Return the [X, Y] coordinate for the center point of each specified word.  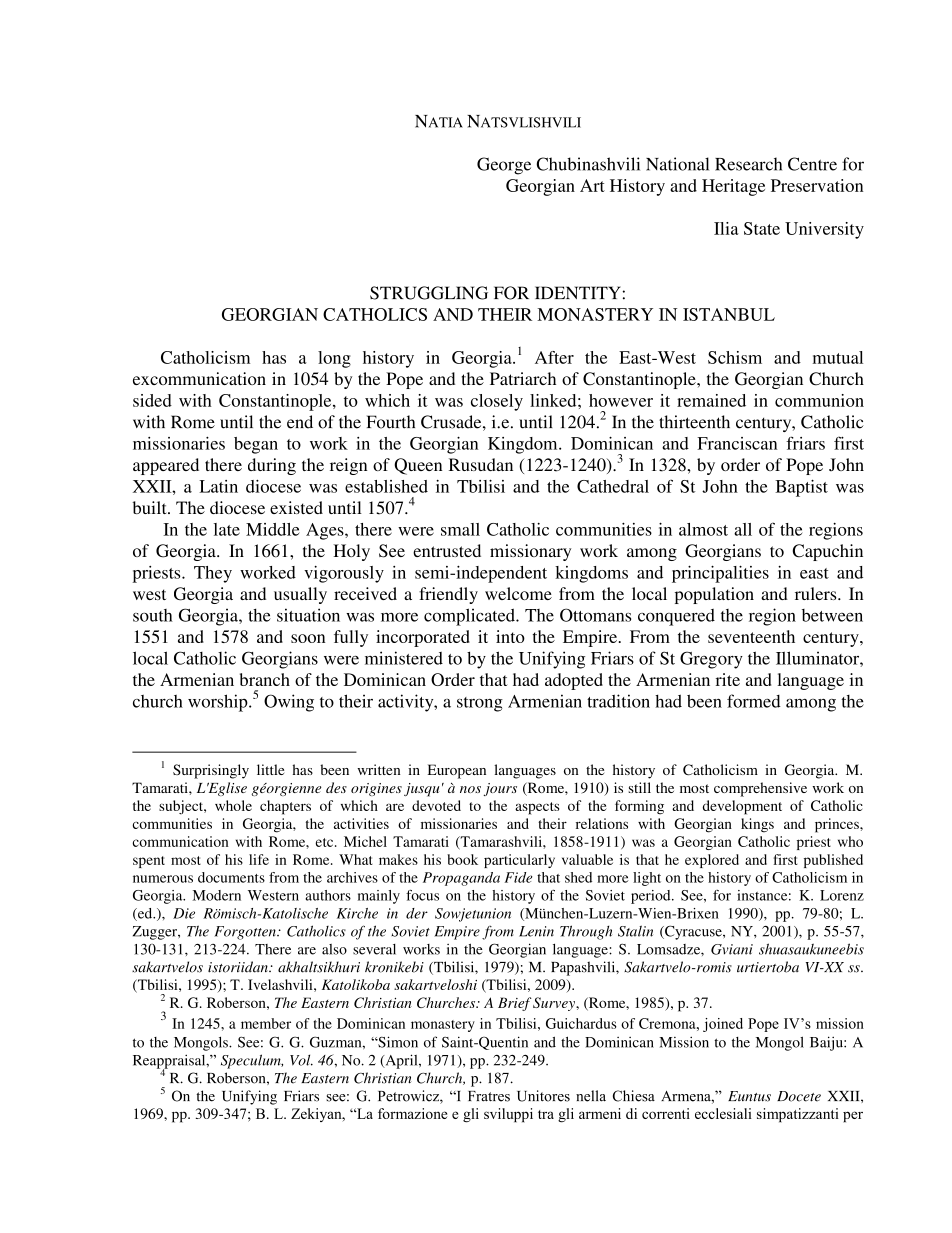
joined [723, 1025]
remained [711, 400]
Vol [301, 1060]
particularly [519, 861]
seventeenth [751, 636]
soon [308, 638]
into [510, 636]
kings [757, 825]
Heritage [733, 187]
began [256, 445]
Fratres [489, 1096]
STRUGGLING [429, 293]
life [259, 859]
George [504, 166]
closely [497, 402]
